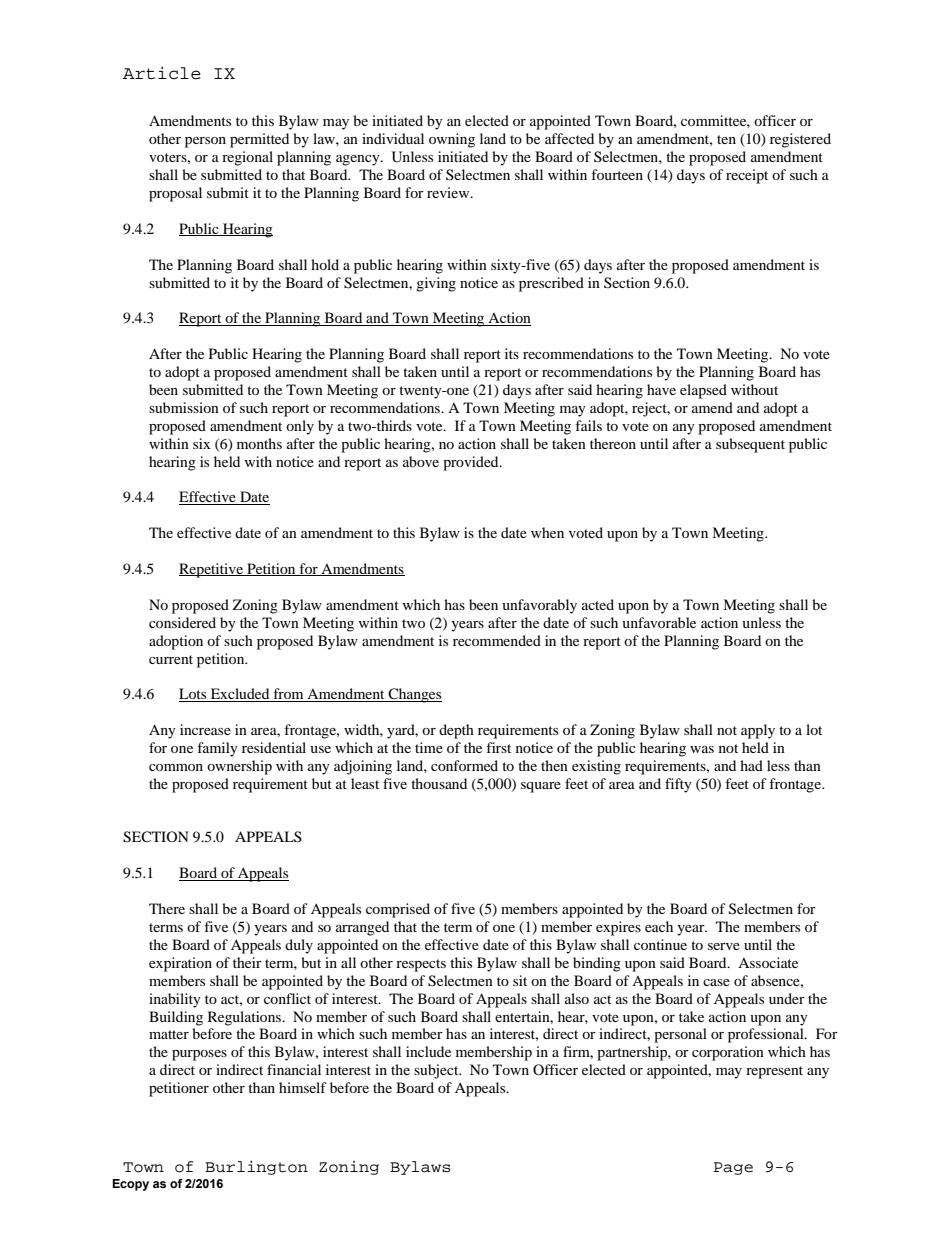 The image size is (952, 1233). Describe the element at coordinates (437, 1071) in the screenshot. I see `subject` at that location.
